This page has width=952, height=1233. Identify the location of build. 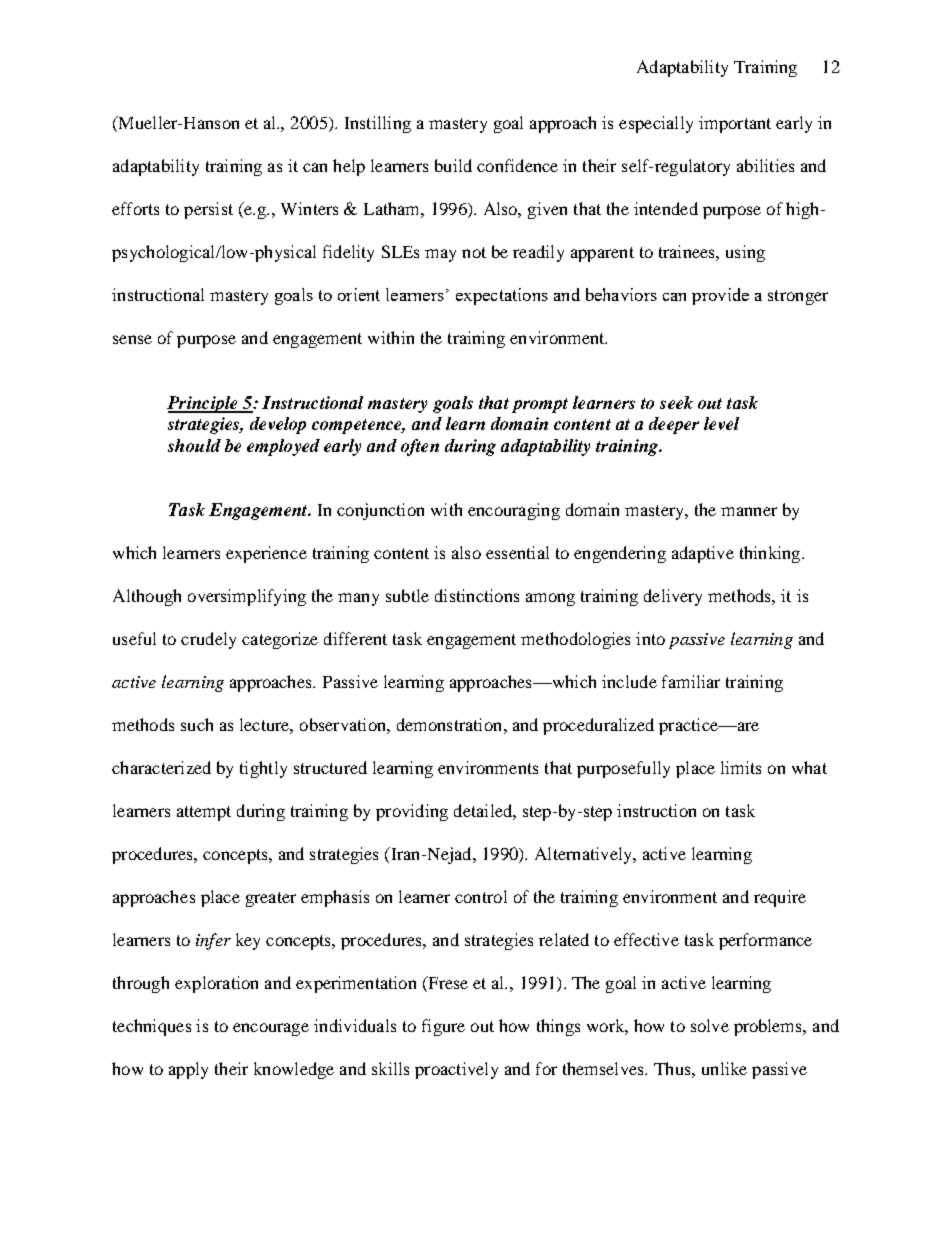
(453, 165).
